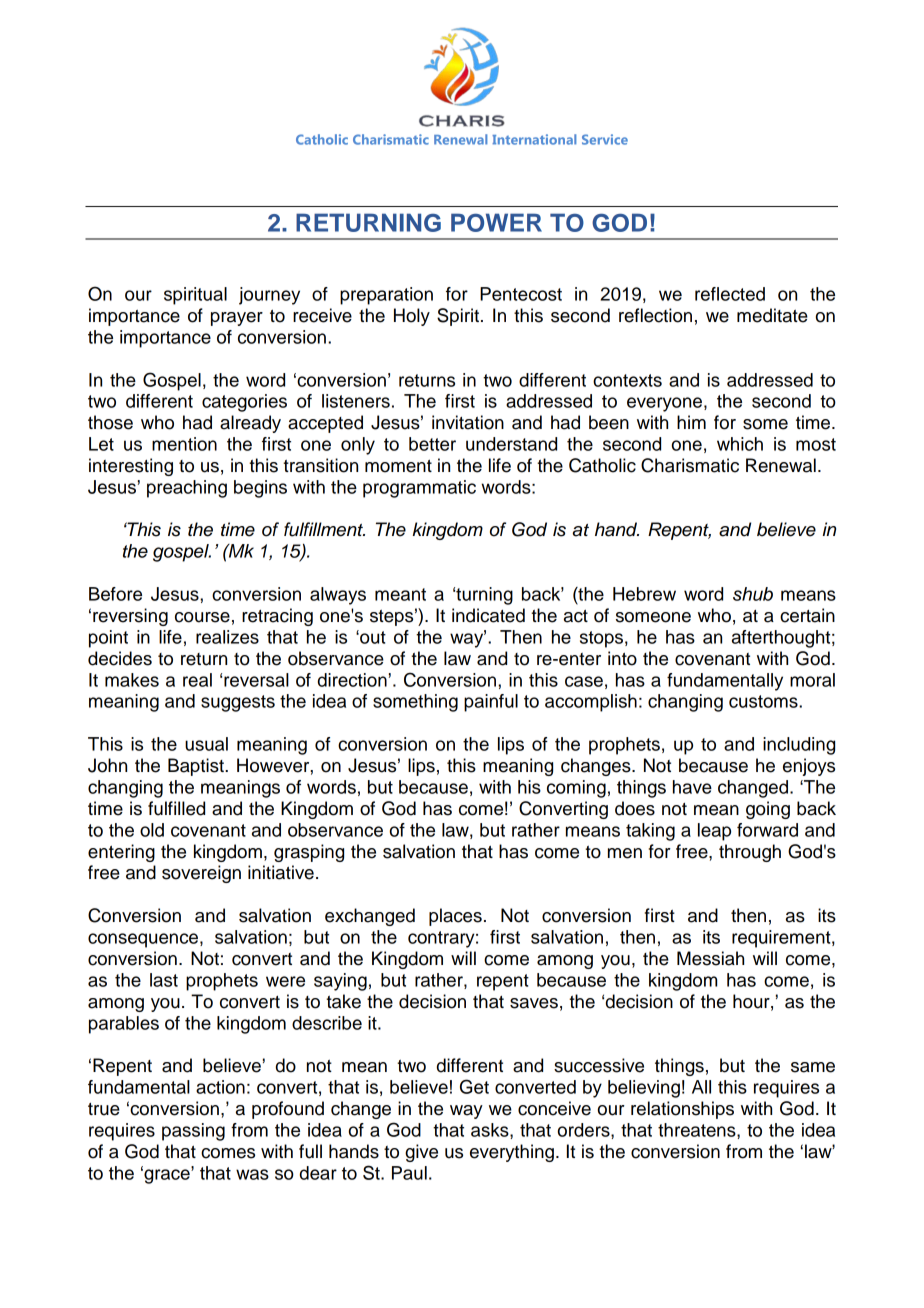  I want to click on Service, so click(605, 139).
